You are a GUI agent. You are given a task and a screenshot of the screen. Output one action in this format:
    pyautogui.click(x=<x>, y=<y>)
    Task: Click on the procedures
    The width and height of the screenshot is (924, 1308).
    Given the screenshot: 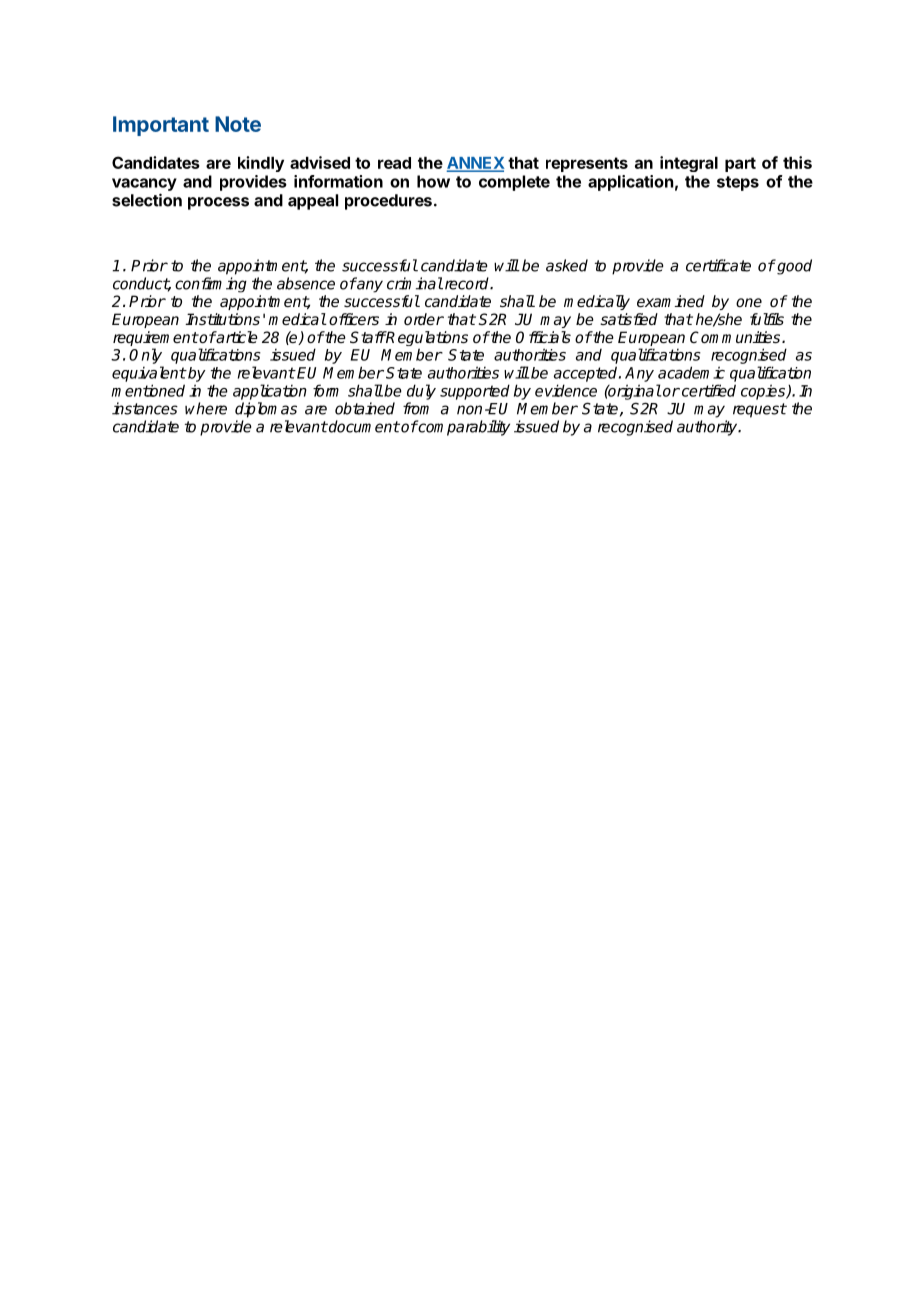 What is the action you would take?
    pyautogui.click(x=388, y=202)
